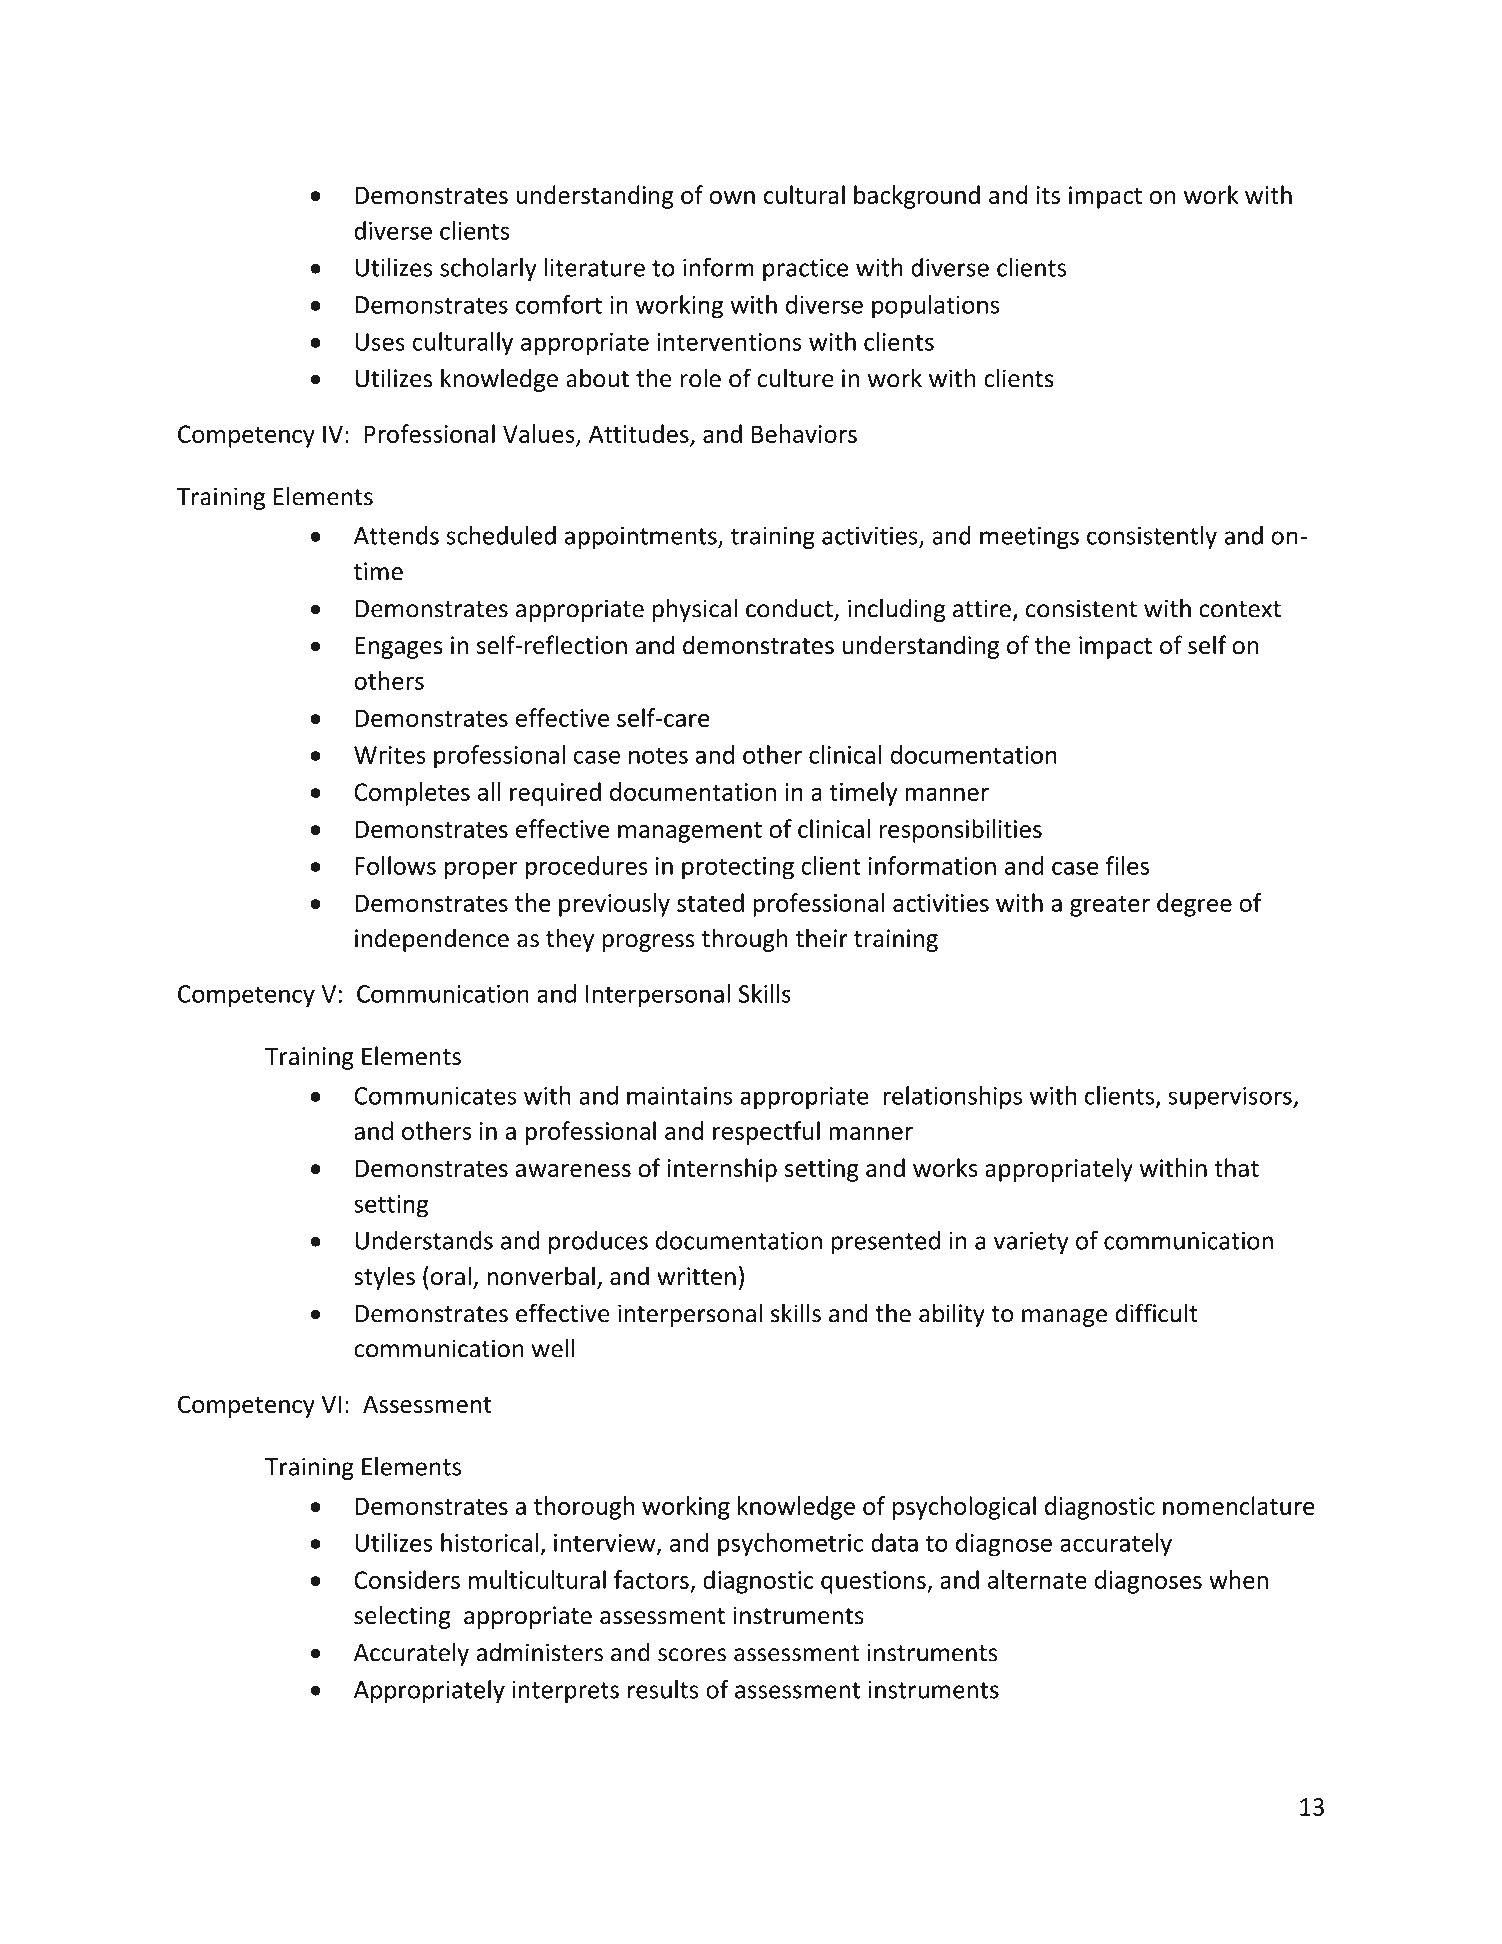 This screenshot has height=1944, width=1502. I want to click on alternate, so click(1037, 1579).
